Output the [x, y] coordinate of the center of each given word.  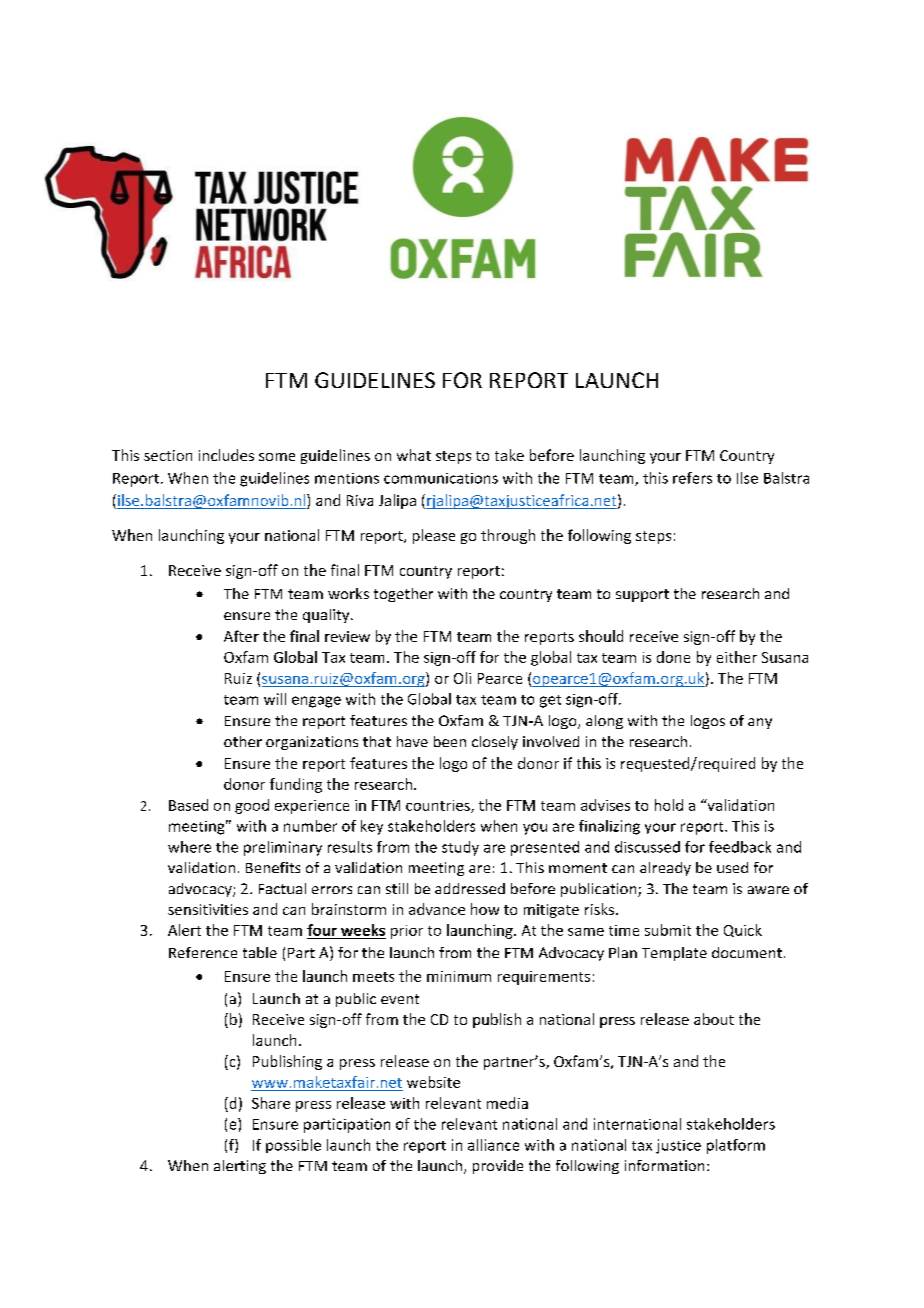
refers [692, 478]
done [673, 657]
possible [293, 1146]
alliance [493, 1145]
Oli [462, 678]
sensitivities [208, 909]
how [485, 909]
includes [226, 455]
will [275, 699]
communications [441, 478]
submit [668, 930]
